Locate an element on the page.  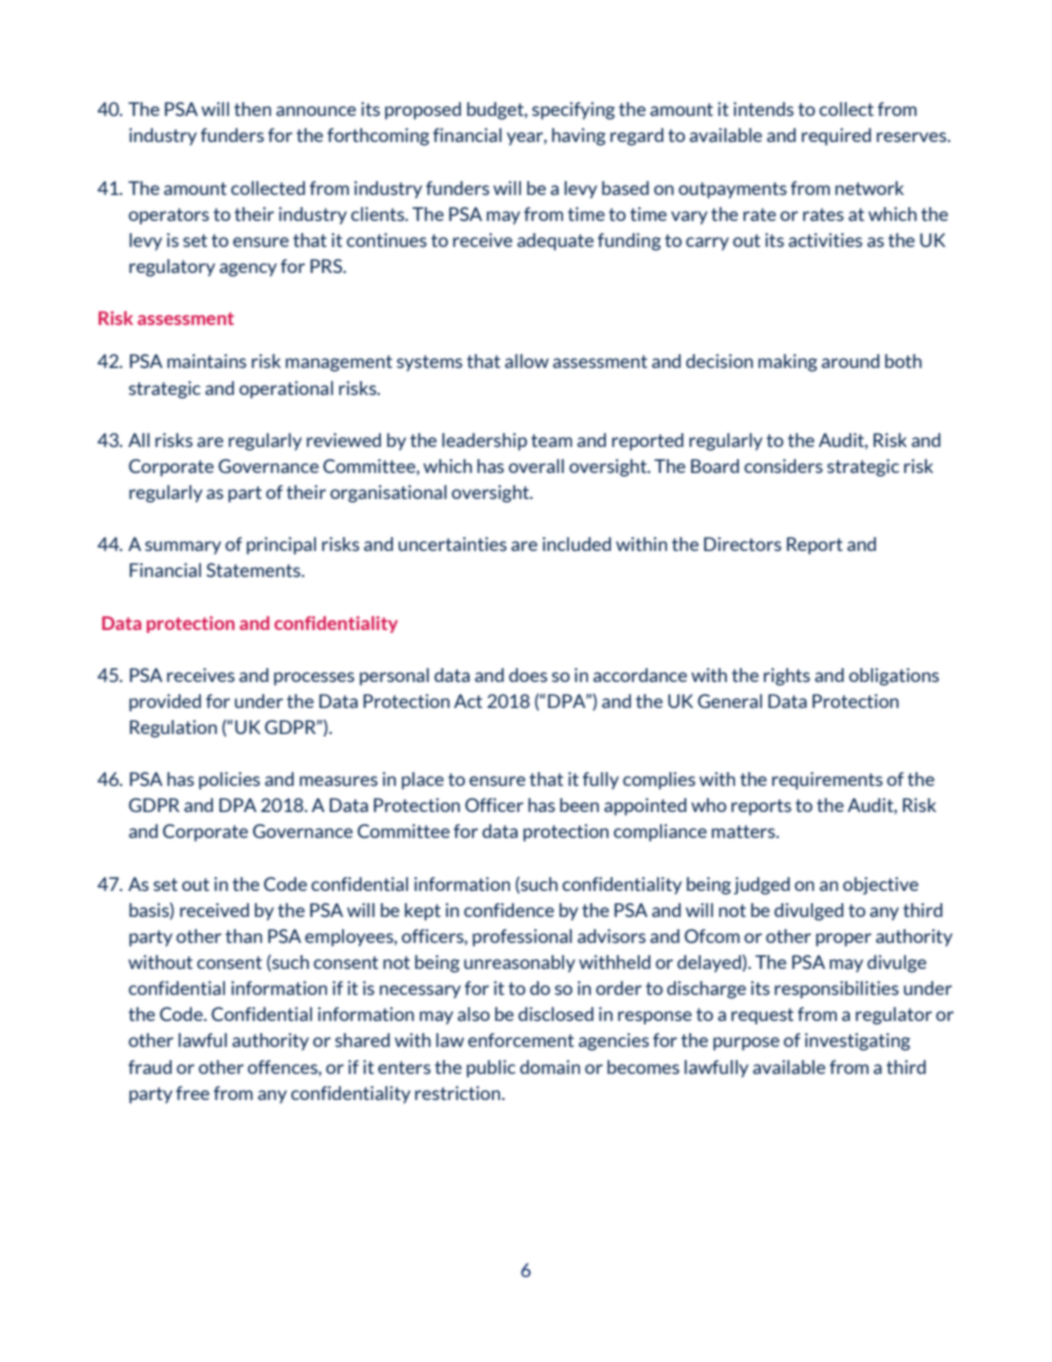
maintains is located at coordinates (206, 361).
